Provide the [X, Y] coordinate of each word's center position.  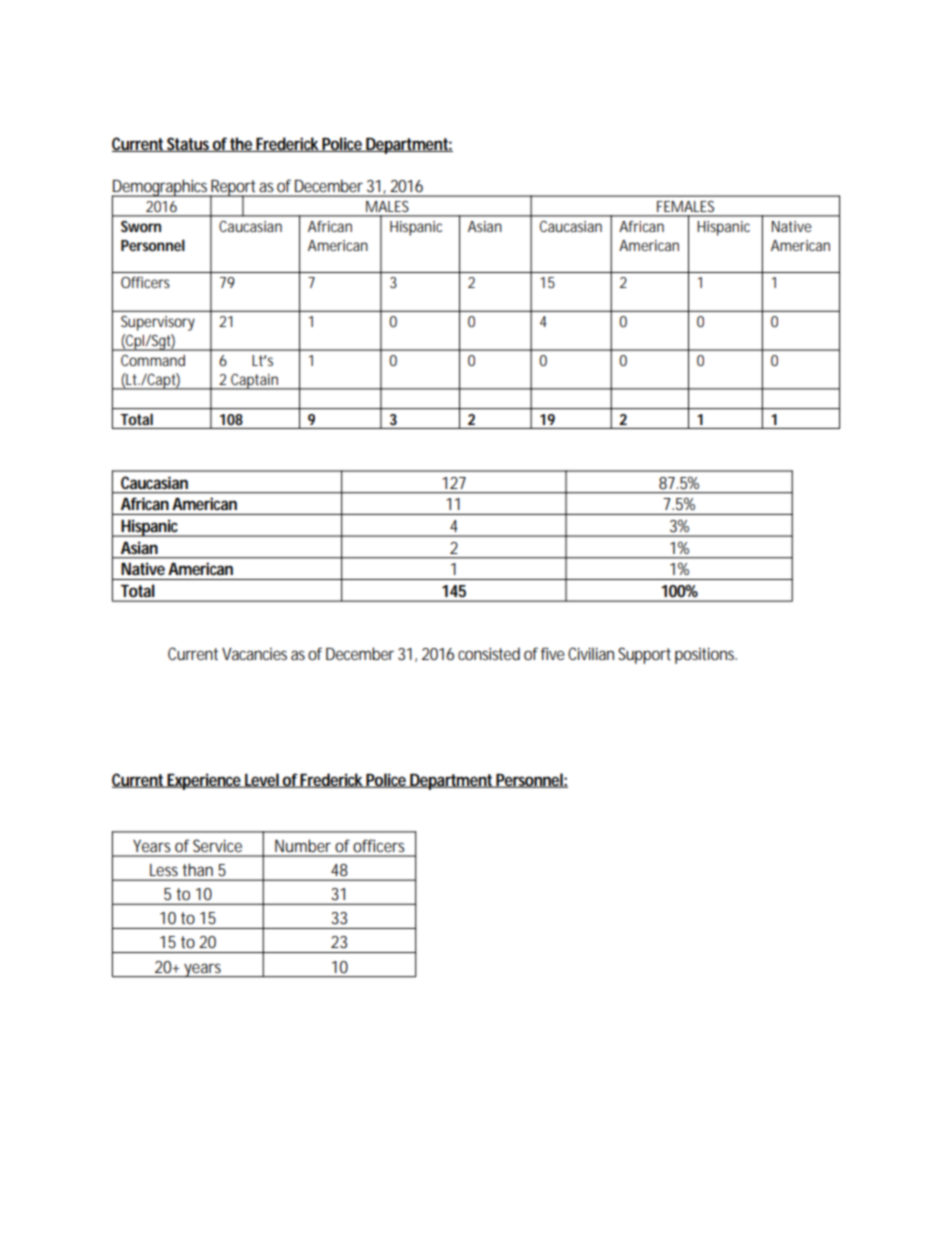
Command [153, 360]
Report [234, 189]
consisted [489, 653]
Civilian [591, 653]
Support [644, 655]
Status [189, 144]
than [198, 870]
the [242, 144]
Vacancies [254, 654]
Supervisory [158, 323]
